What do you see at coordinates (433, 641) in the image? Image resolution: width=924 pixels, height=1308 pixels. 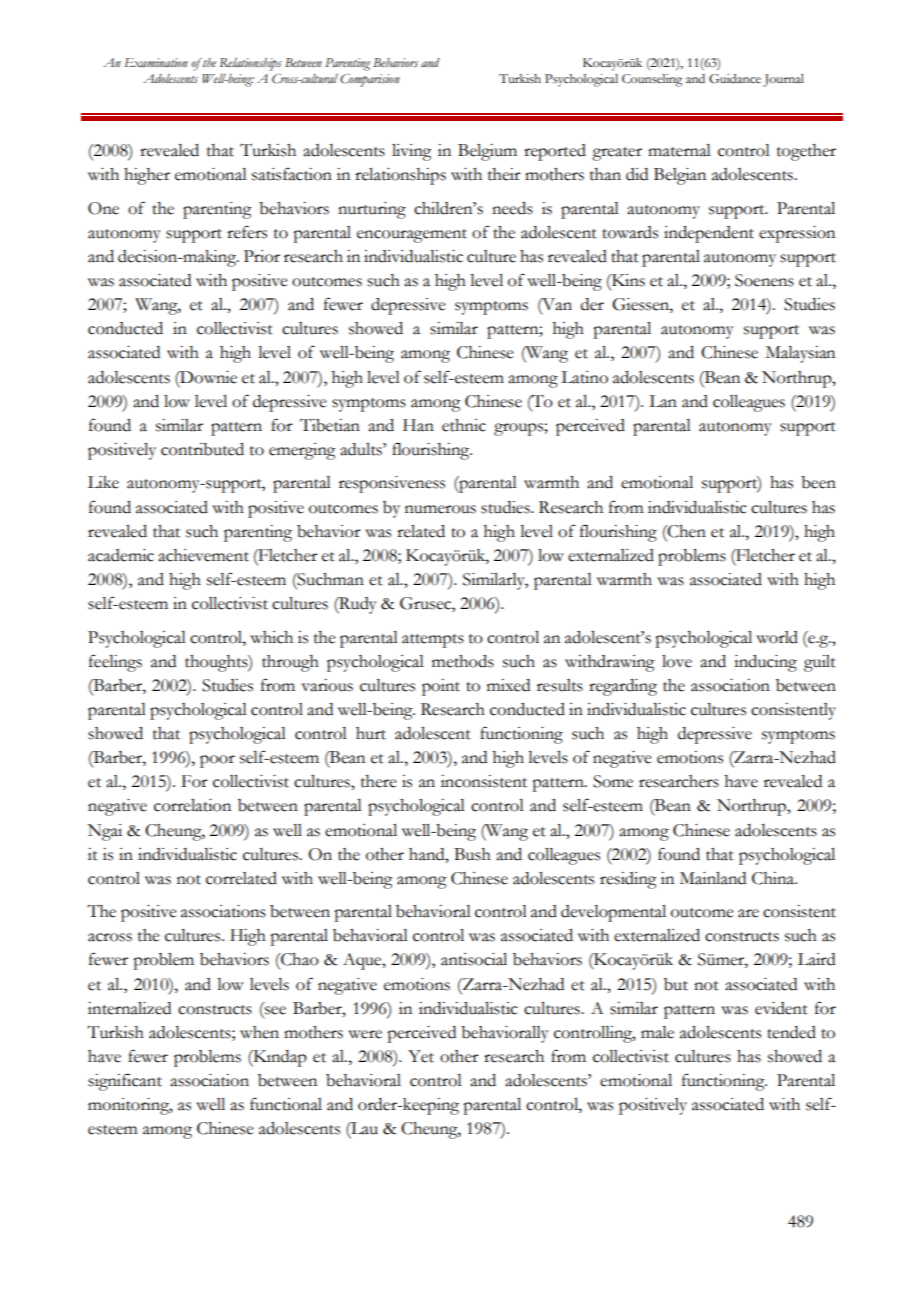 I see `attempts` at bounding box center [433, 641].
